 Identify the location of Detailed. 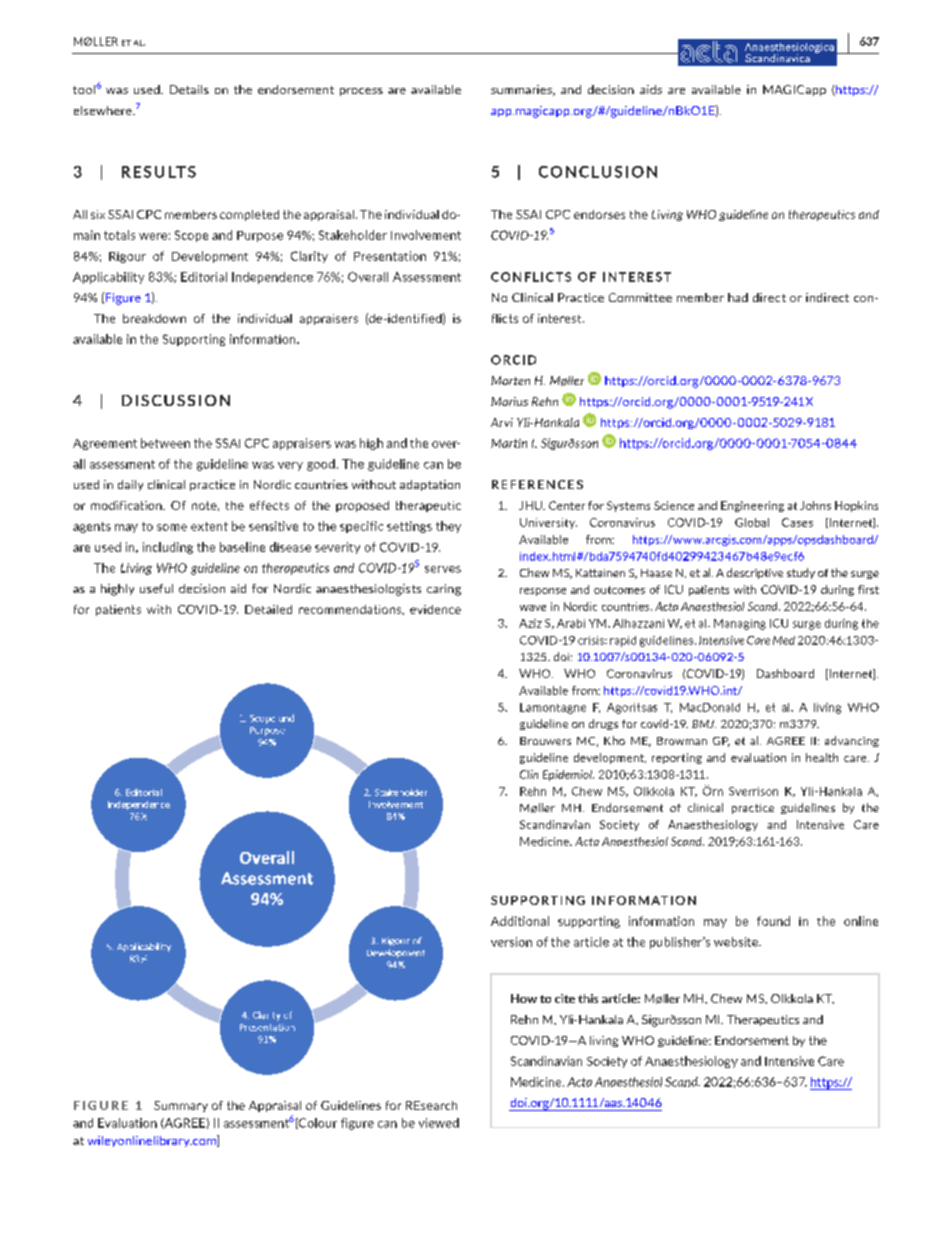
(268, 609).
